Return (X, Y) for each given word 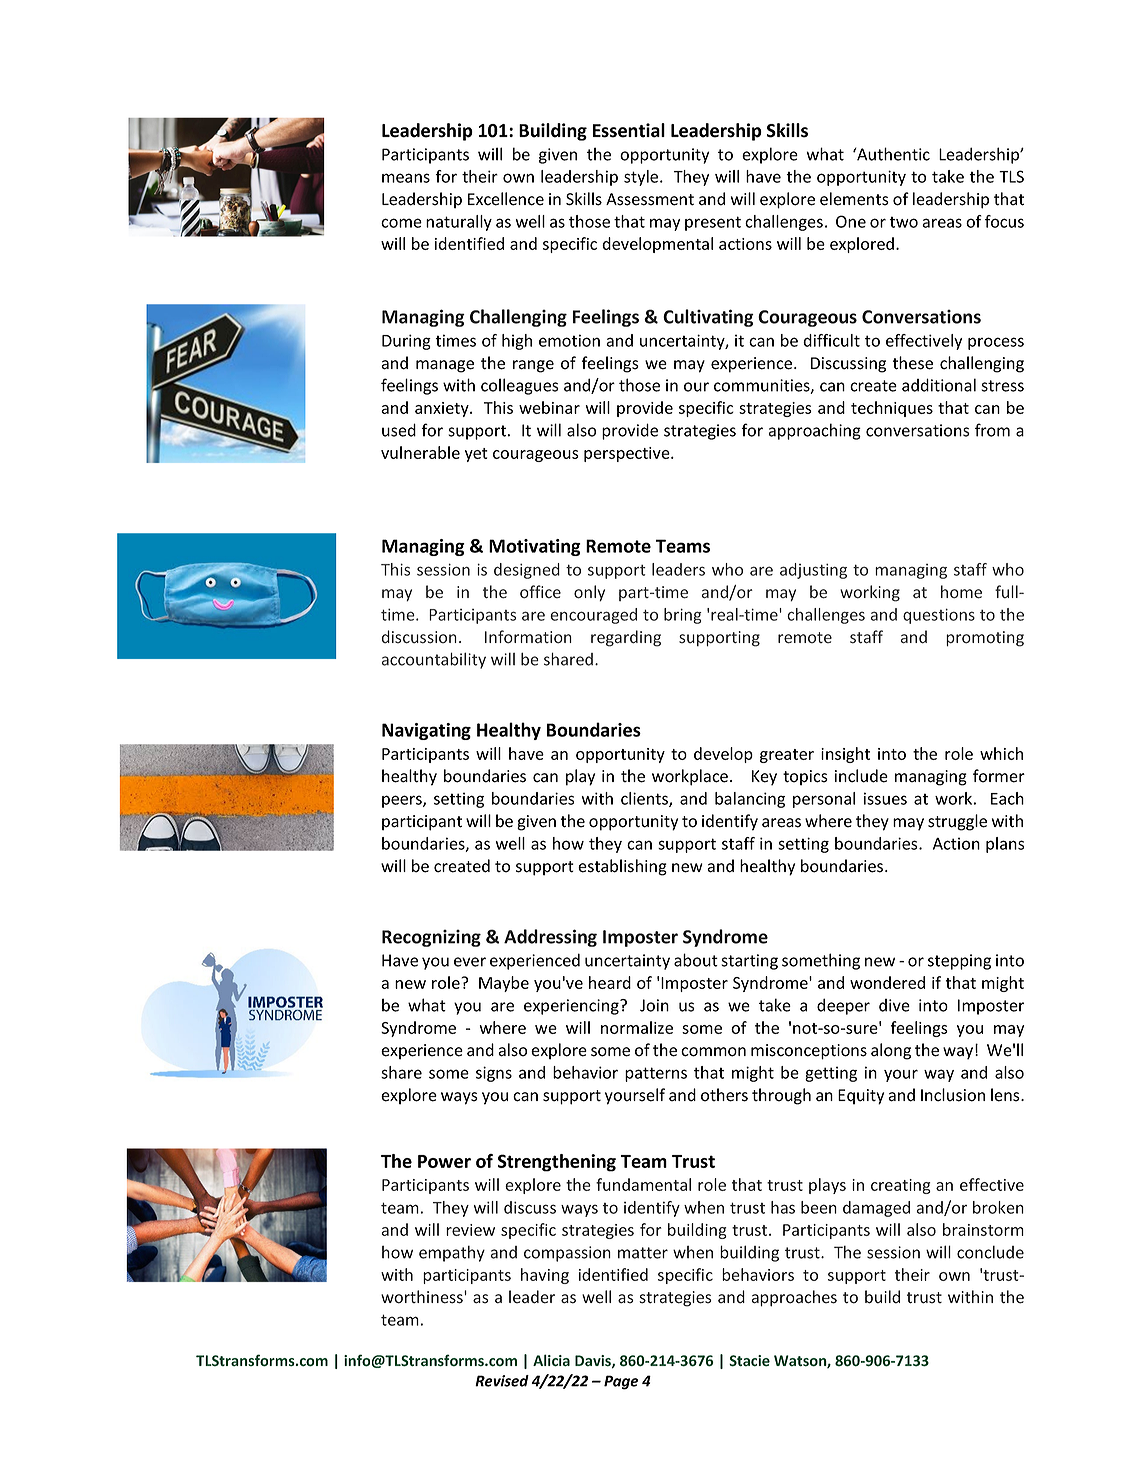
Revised (502, 1381)
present (713, 223)
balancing (750, 800)
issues (885, 798)
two (903, 222)
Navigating (426, 731)
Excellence (506, 199)
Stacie (749, 1361)
